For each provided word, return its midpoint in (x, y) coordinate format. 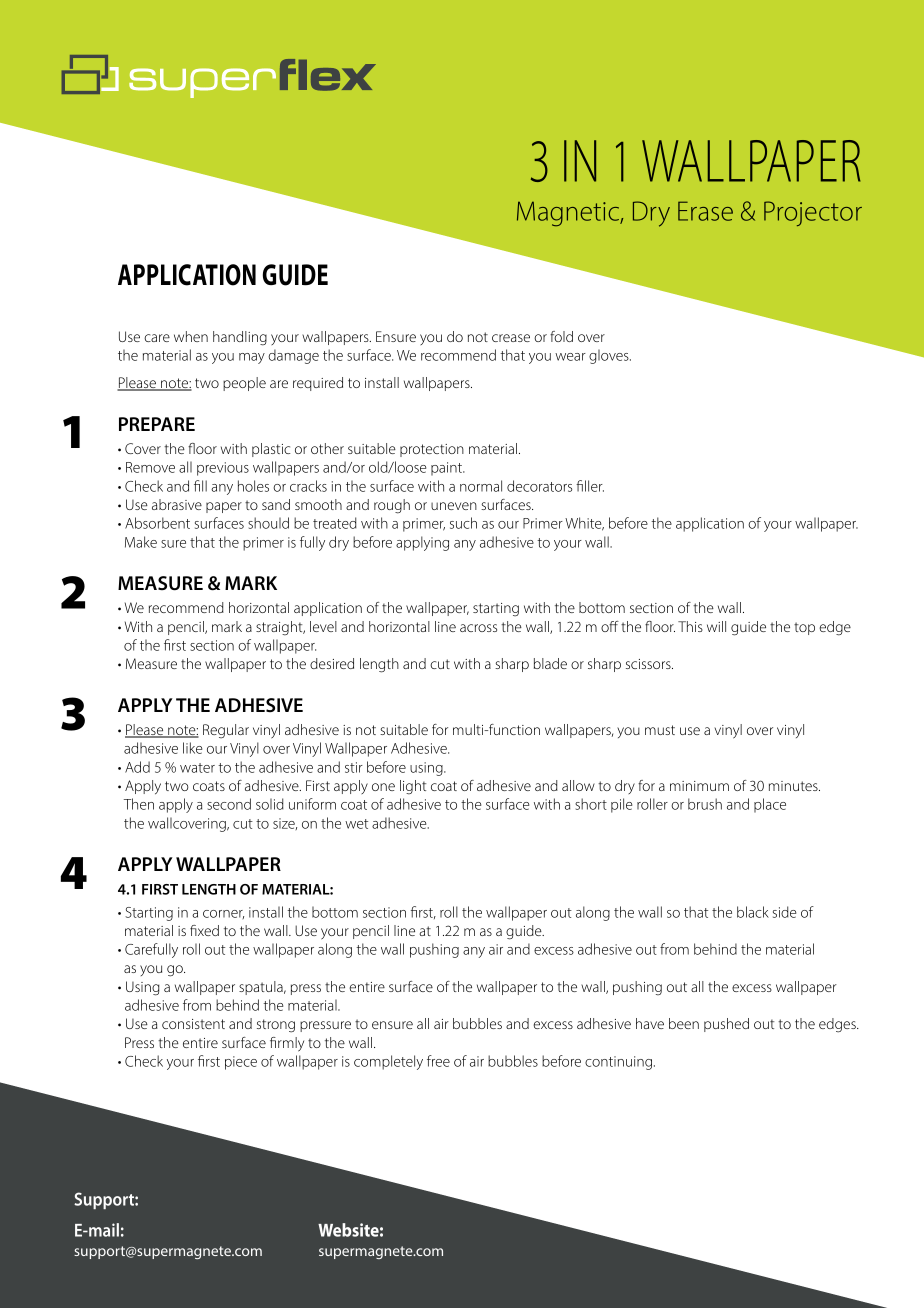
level (323, 626)
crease (511, 338)
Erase (705, 211)
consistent (193, 1024)
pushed (726, 1025)
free (438, 1061)
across (478, 628)
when (191, 336)
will (716, 626)
